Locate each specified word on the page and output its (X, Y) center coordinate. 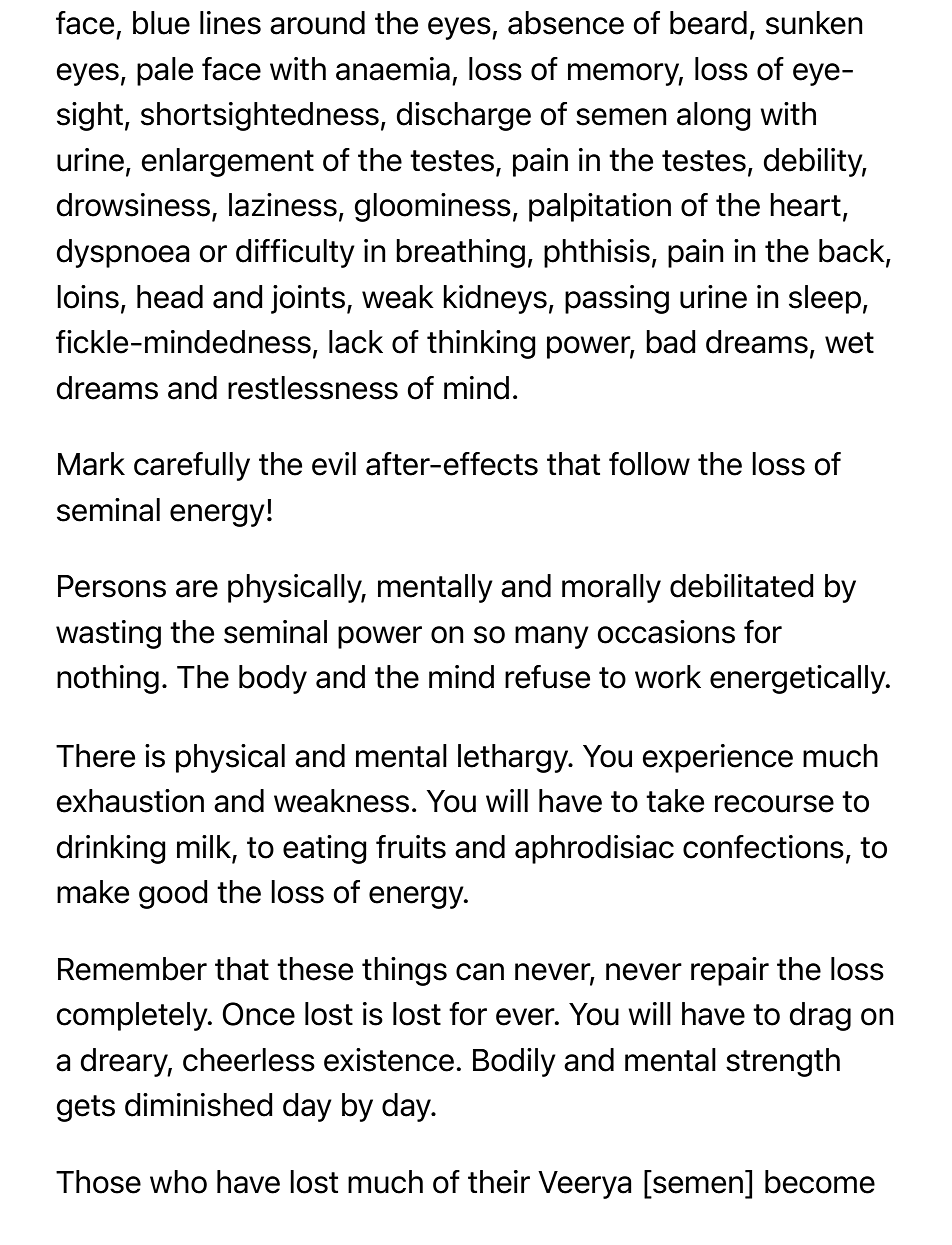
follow (649, 464)
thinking (481, 344)
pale (165, 71)
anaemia (393, 69)
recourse (774, 804)
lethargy (514, 758)
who (178, 1182)
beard (708, 23)
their (499, 1182)
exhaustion (130, 801)
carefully (192, 466)
